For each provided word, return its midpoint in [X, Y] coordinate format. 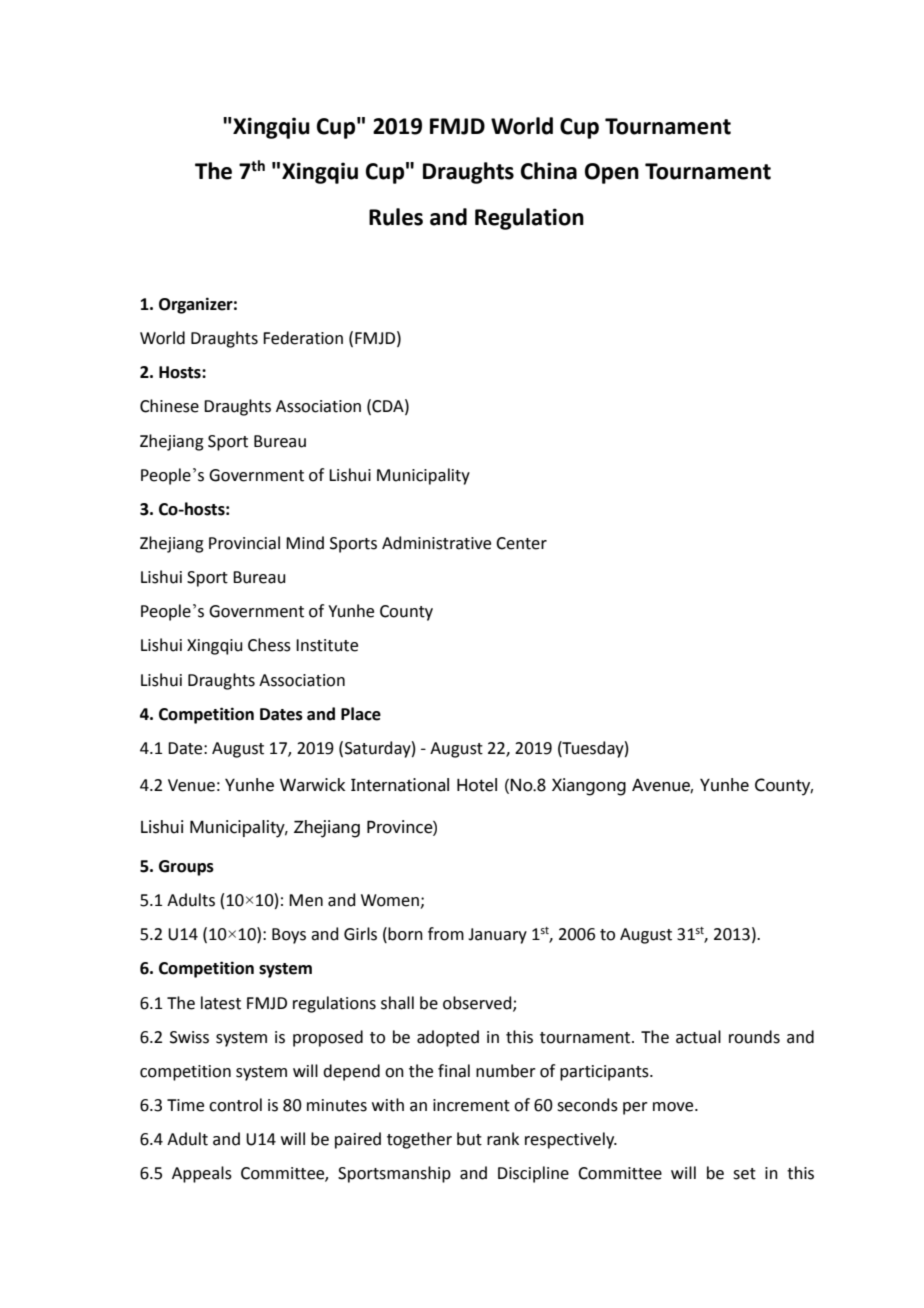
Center [521, 543]
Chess [269, 645]
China [549, 171]
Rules [396, 217]
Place [361, 714]
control [235, 1105]
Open [612, 173]
